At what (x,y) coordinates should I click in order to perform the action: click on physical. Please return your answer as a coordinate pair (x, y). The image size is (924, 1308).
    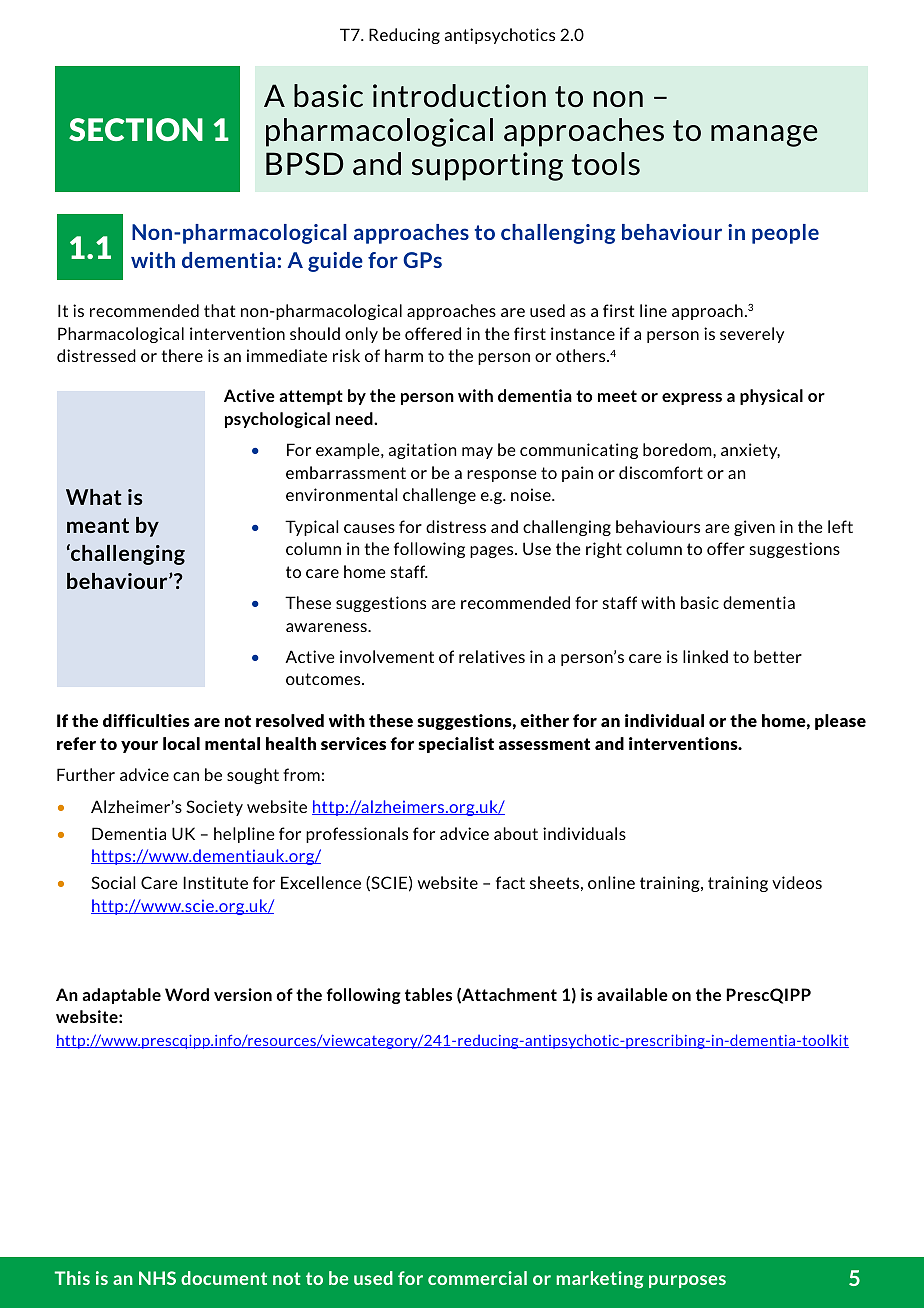
    Looking at the image, I should click on (771, 397).
